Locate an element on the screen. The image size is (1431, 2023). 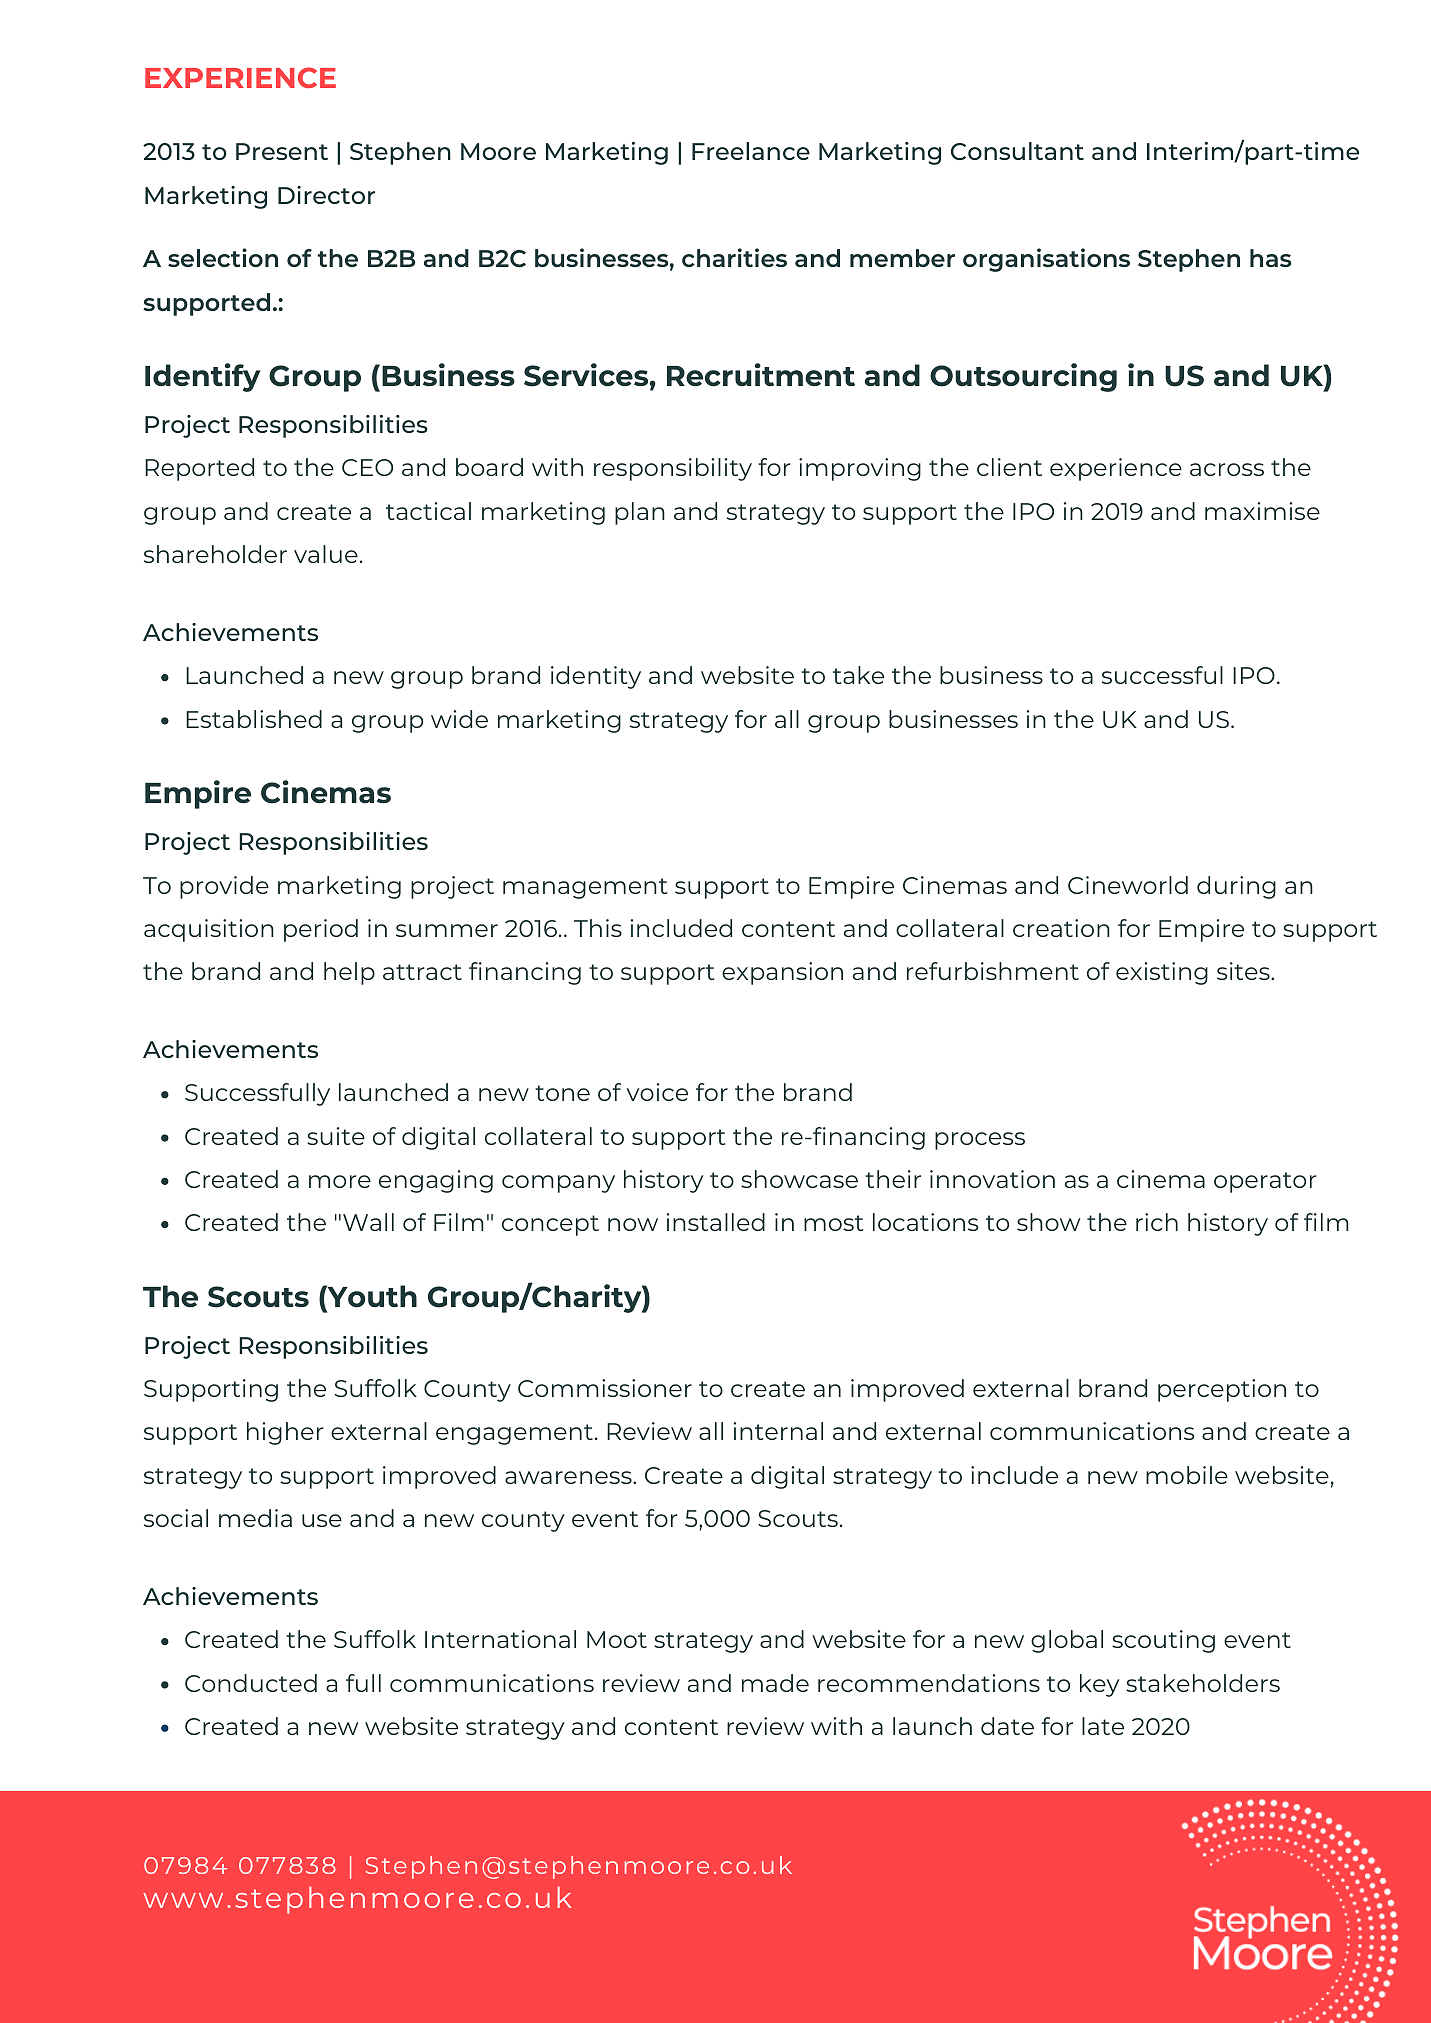
maximise is located at coordinates (1262, 511).
